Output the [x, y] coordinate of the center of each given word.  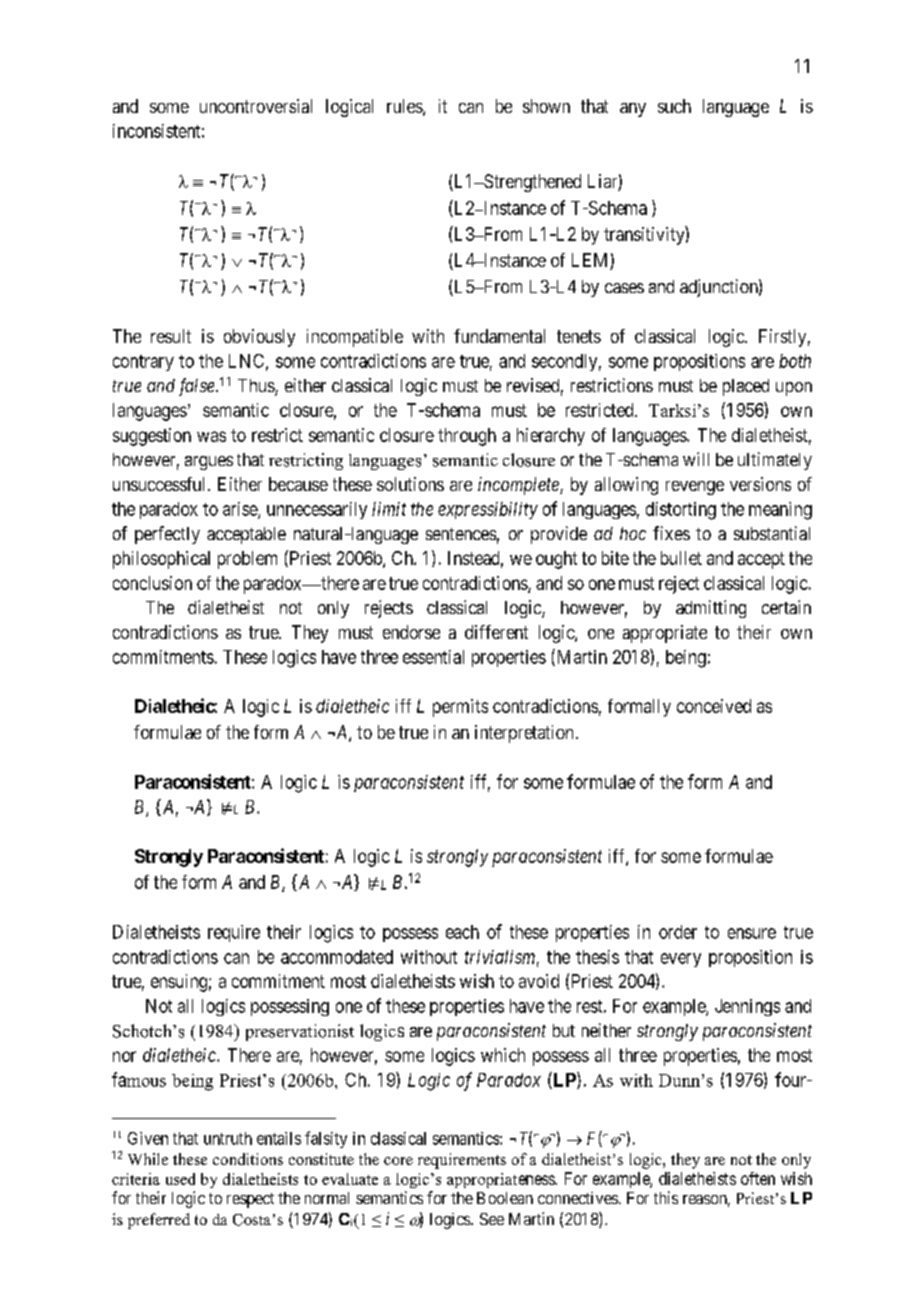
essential [433, 657]
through [467, 437]
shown [546, 106]
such [674, 106]
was [211, 436]
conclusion [152, 583]
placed [746, 387]
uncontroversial [256, 106]
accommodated [337, 957]
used [180, 1179]
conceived [714, 706]
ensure [752, 933]
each [462, 932]
